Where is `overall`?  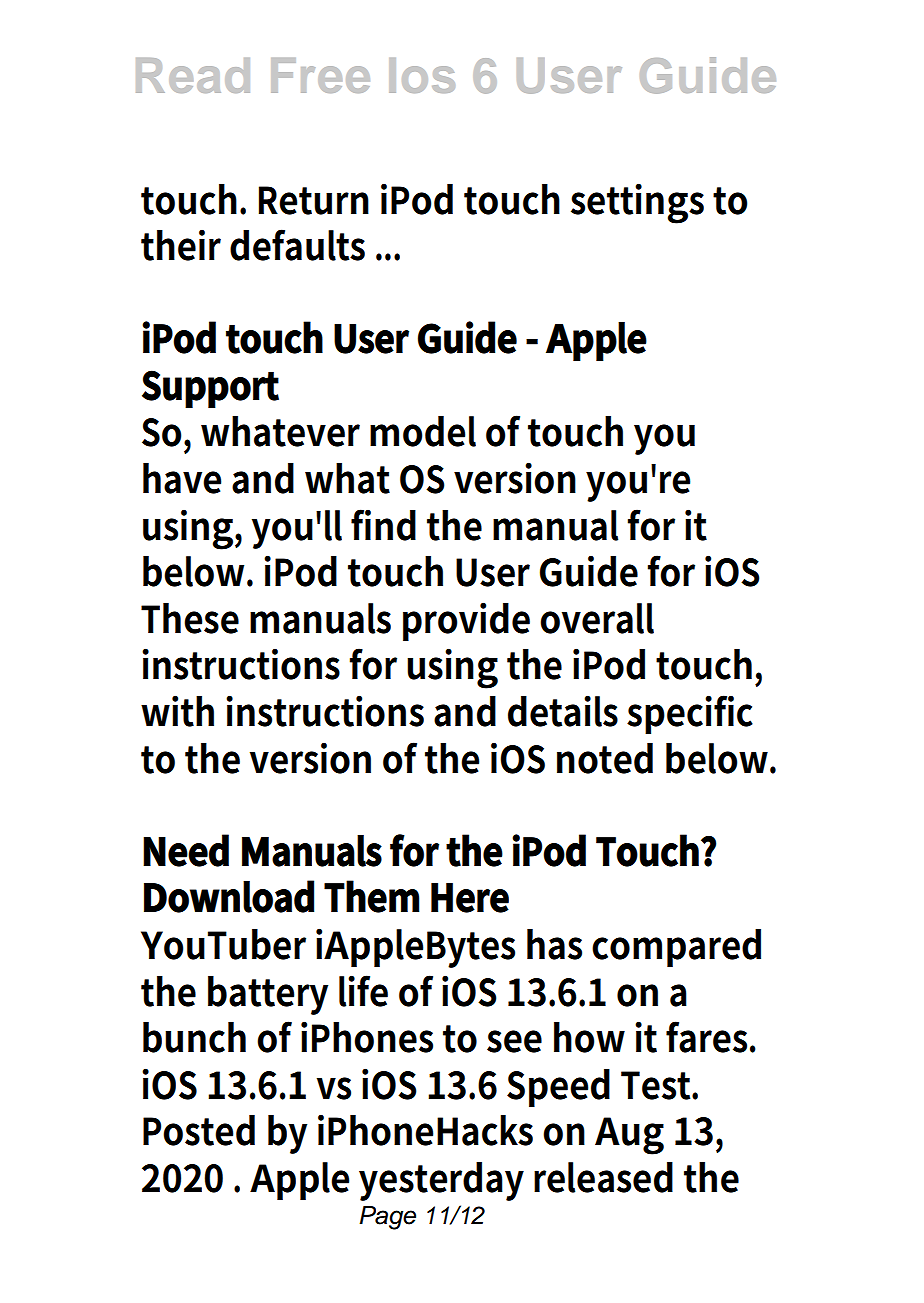
overall is located at coordinates (597, 618).
